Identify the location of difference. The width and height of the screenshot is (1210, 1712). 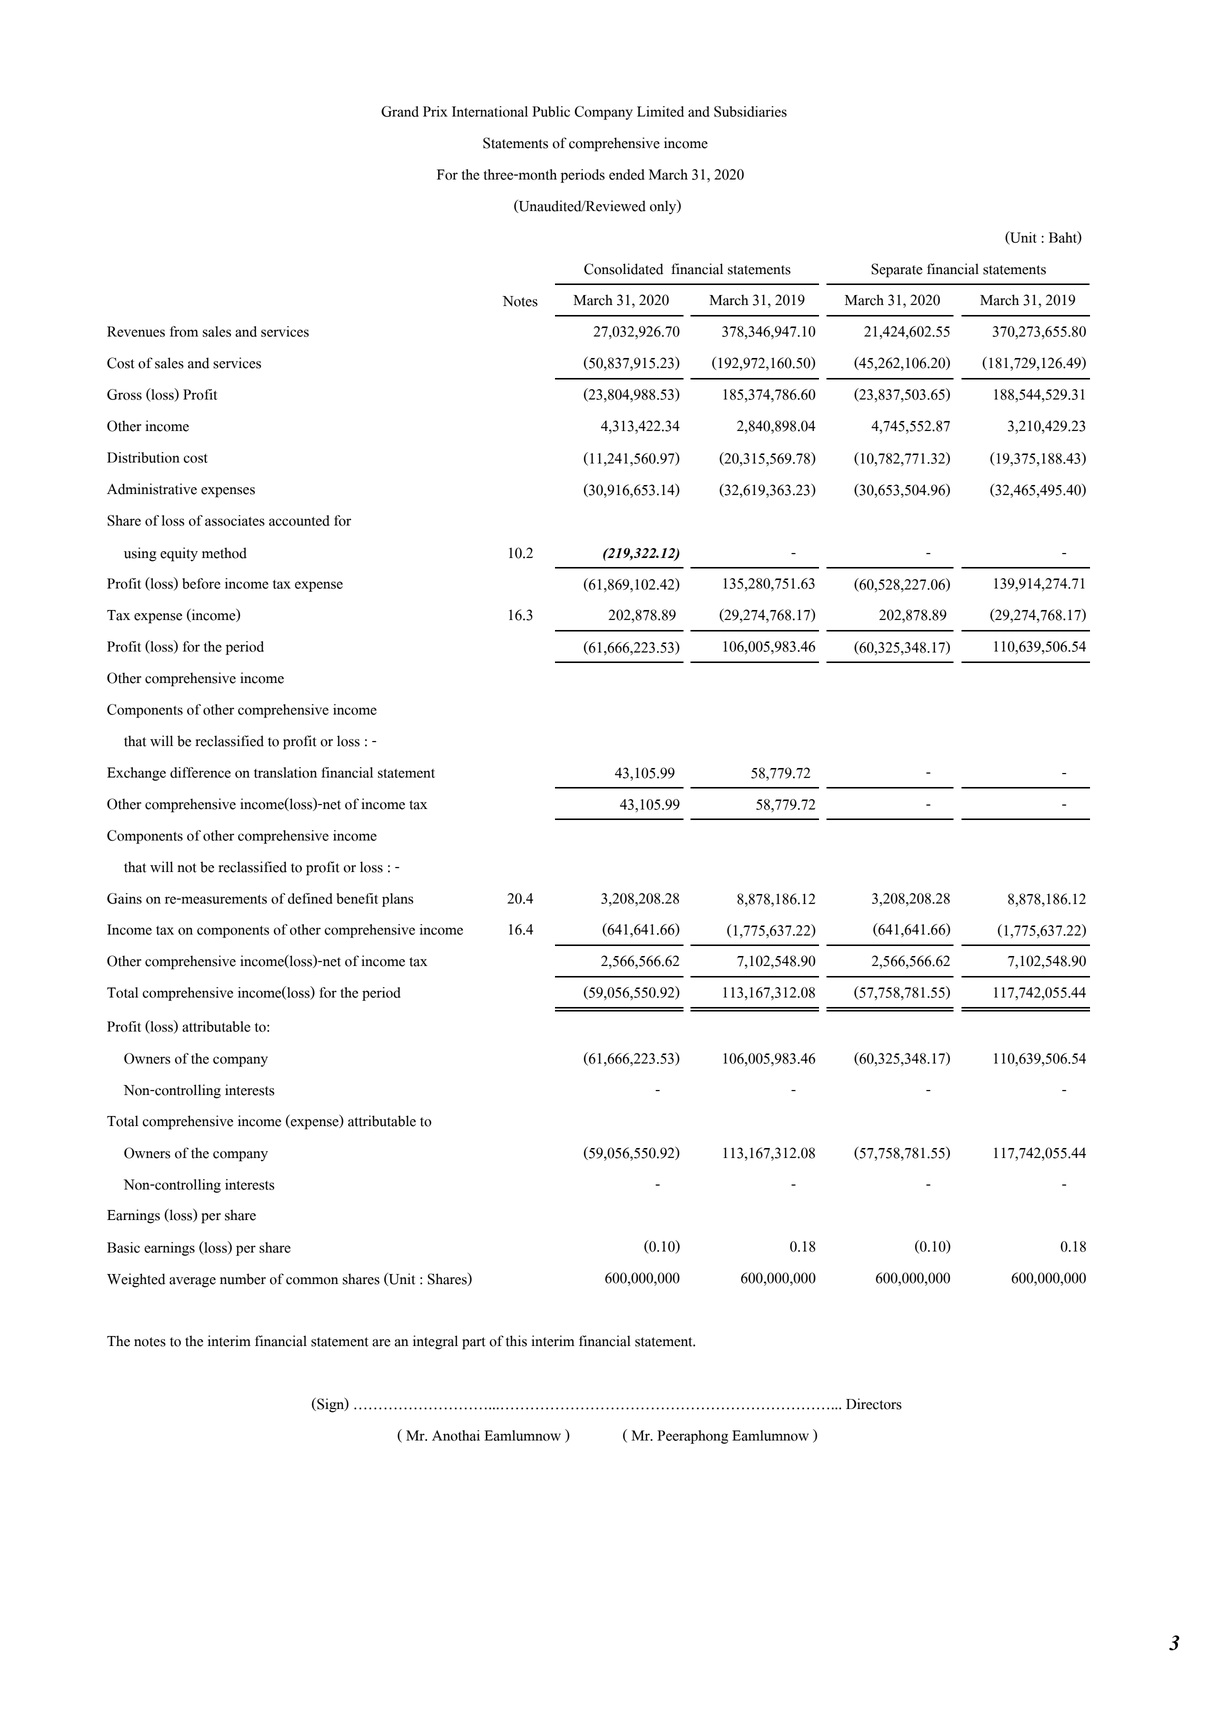
(200, 772).
